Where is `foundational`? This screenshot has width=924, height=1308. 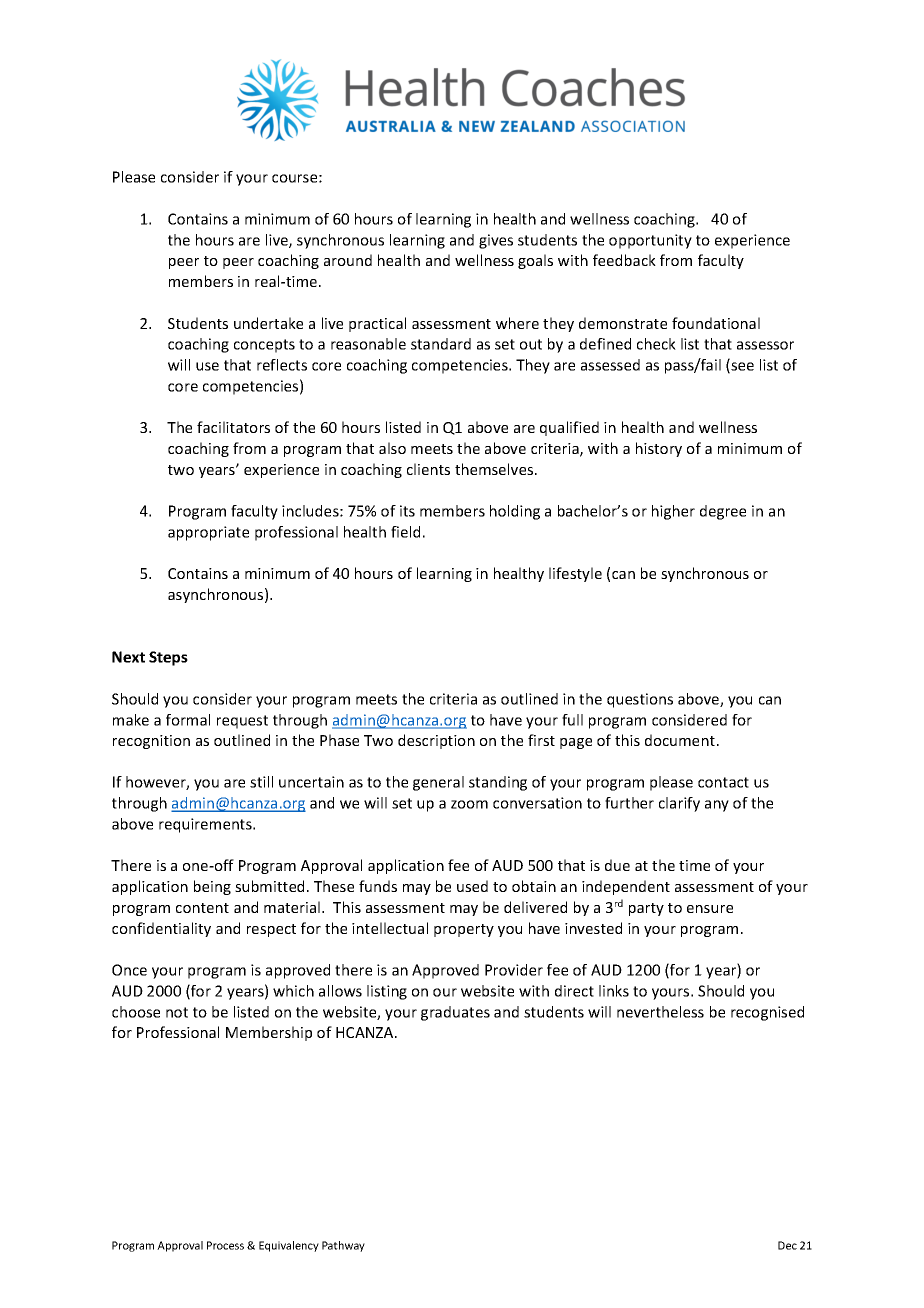 foundational is located at coordinates (716, 323).
